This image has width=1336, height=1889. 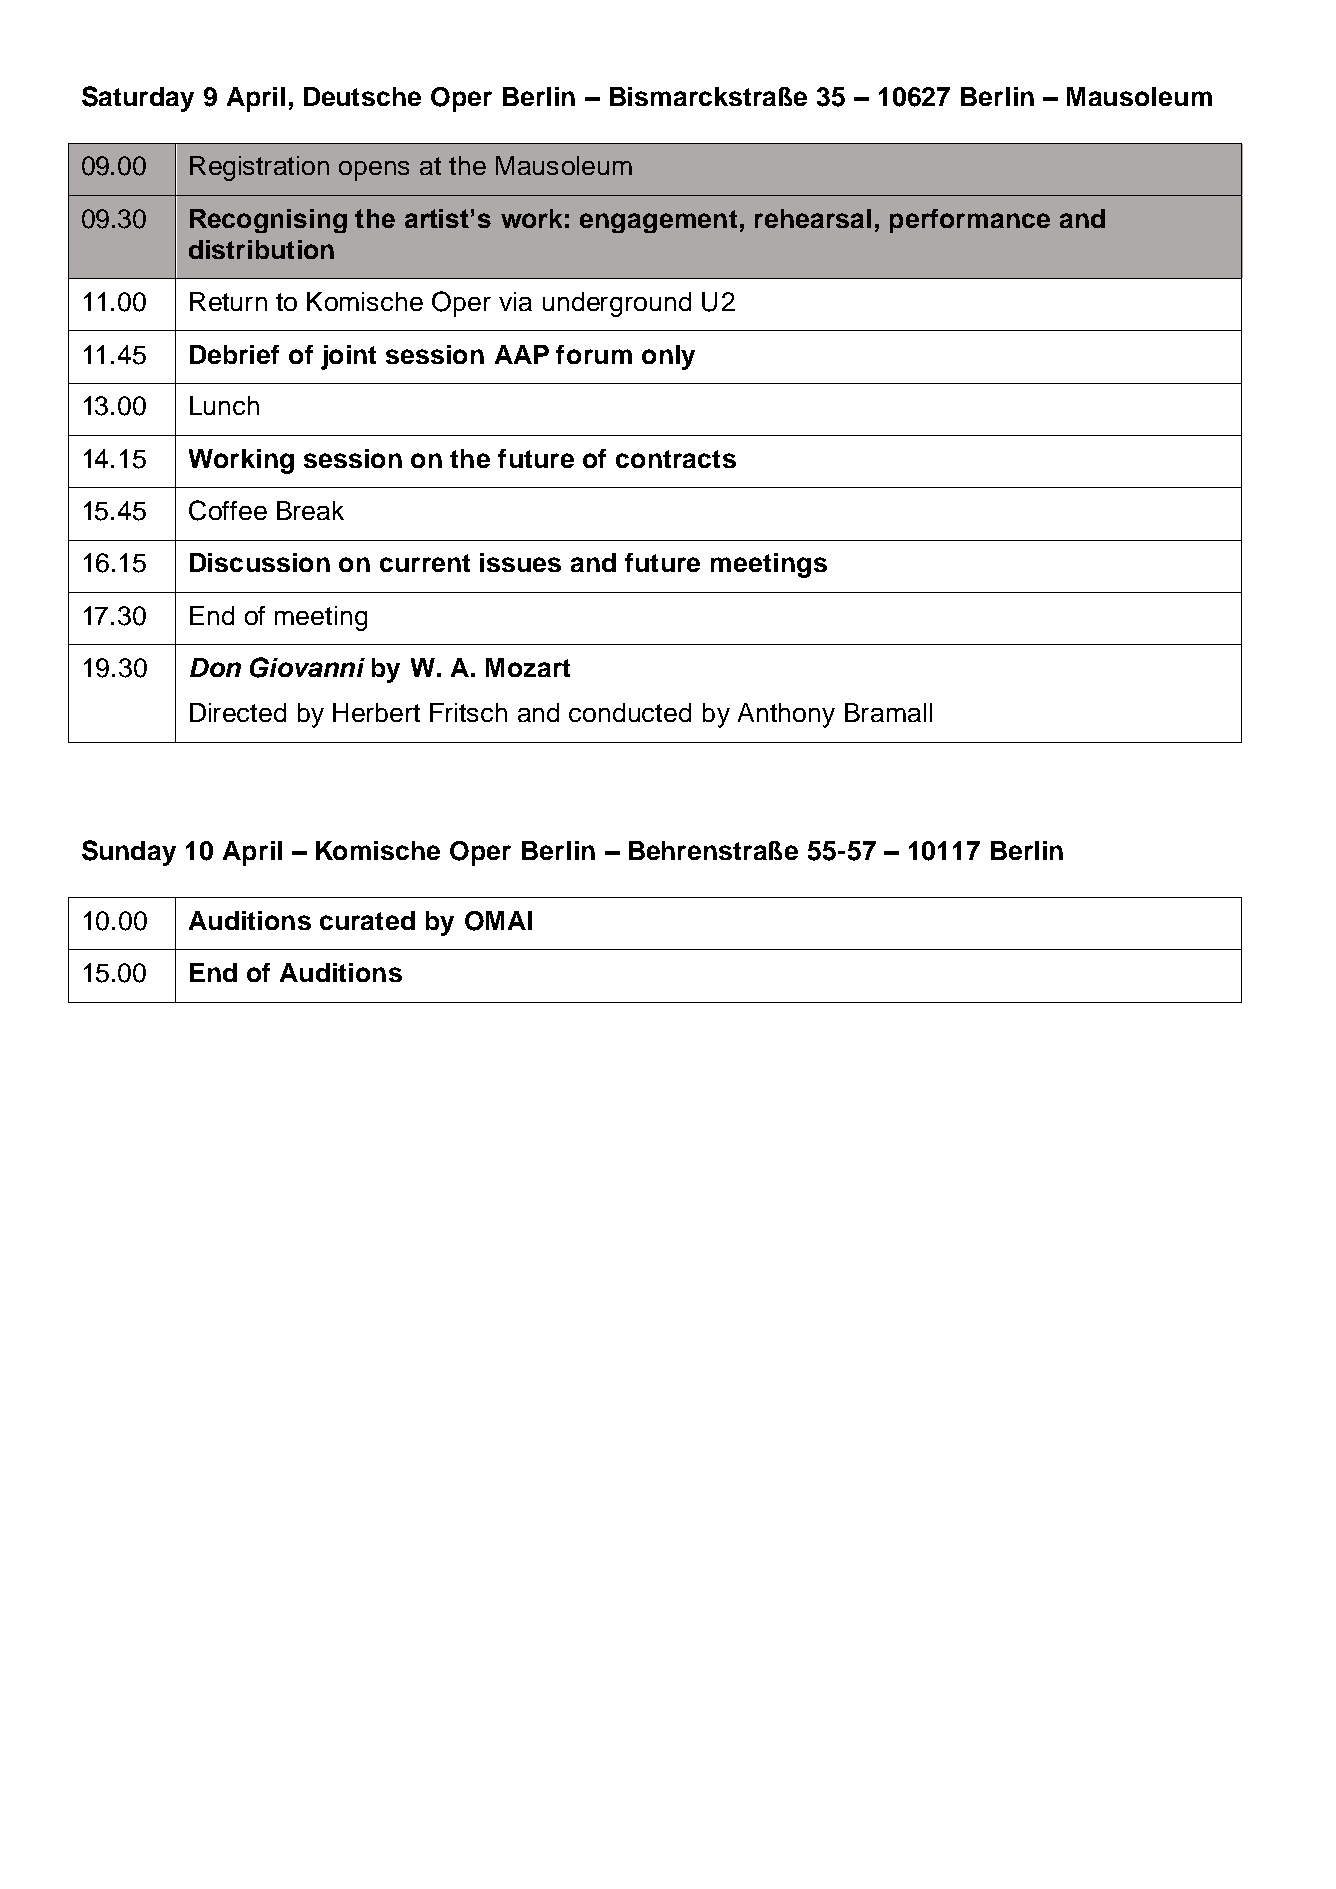 What do you see at coordinates (668, 357) in the image?
I see `only` at bounding box center [668, 357].
